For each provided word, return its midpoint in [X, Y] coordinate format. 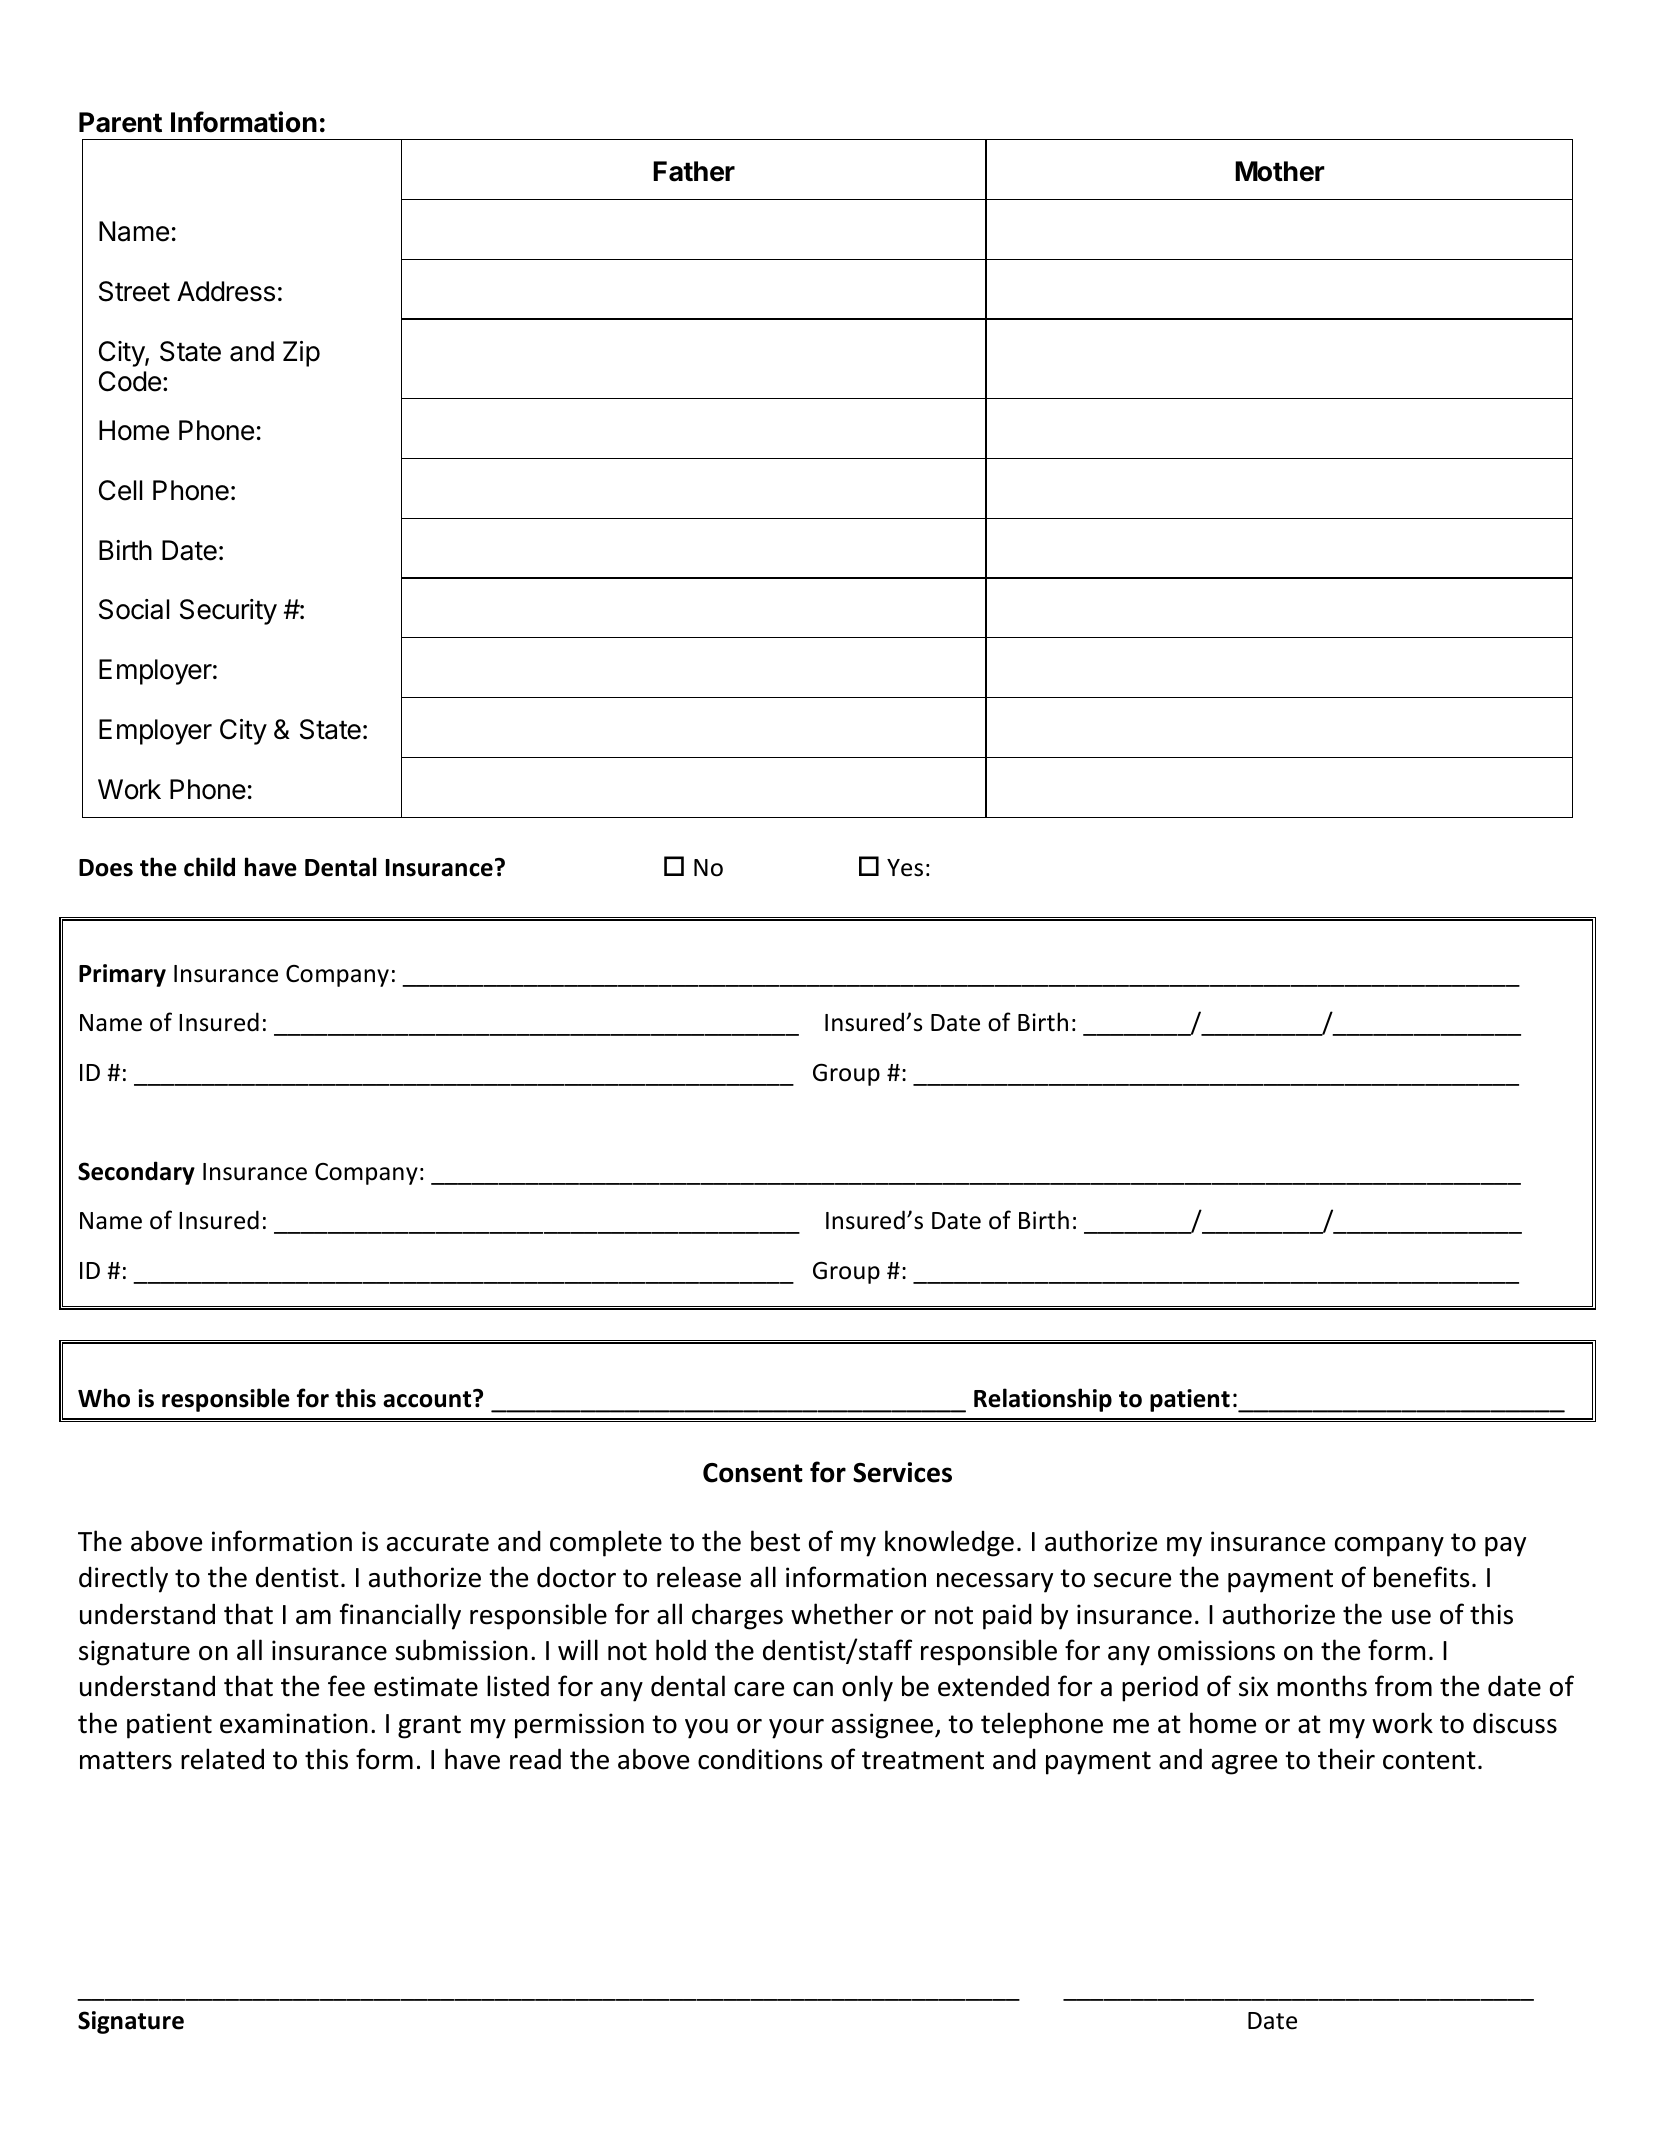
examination [294, 1723]
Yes [905, 868]
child [209, 867]
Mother [1280, 171]
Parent [120, 122]
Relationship [1043, 1400]
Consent [753, 1473]
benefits [1421, 1577]
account [428, 1398]
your [796, 1729]
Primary [122, 975]
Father [694, 171]
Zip [301, 354]
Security [228, 612]
